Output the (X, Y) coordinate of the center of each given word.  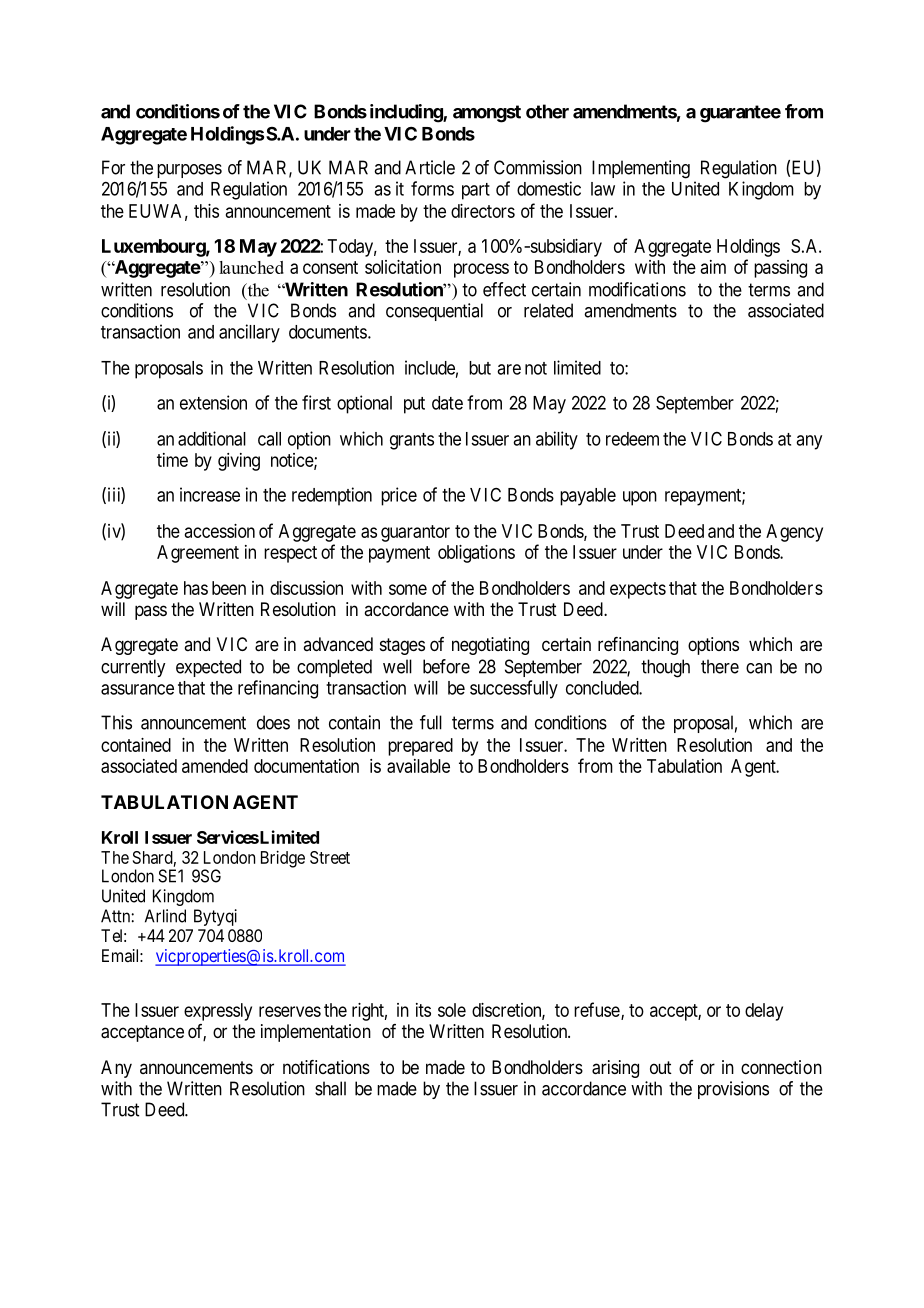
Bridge (283, 859)
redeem (632, 439)
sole (452, 1010)
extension (213, 402)
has (196, 588)
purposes (189, 171)
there (720, 666)
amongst (487, 114)
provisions (733, 1090)
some (408, 589)
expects (638, 590)
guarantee (740, 114)
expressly (218, 1012)
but (480, 368)
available (418, 766)
